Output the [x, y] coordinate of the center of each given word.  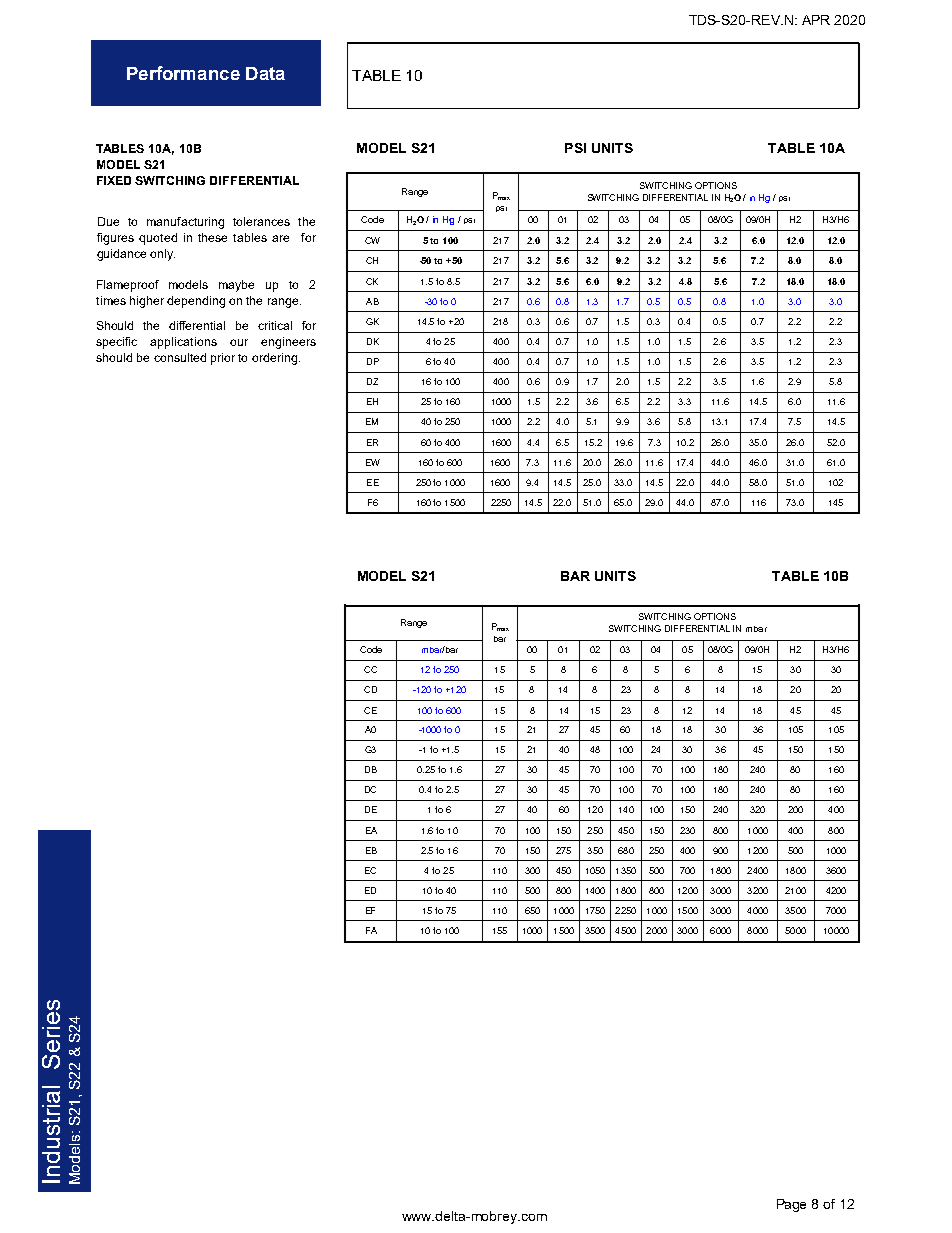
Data [265, 73]
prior [223, 359]
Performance [183, 73]
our [239, 342]
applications [183, 343]
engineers [288, 343]
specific [116, 343]
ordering [276, 359]
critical [275, 325]
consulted [180, 357]
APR [816, 20]
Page [791, 1205]
